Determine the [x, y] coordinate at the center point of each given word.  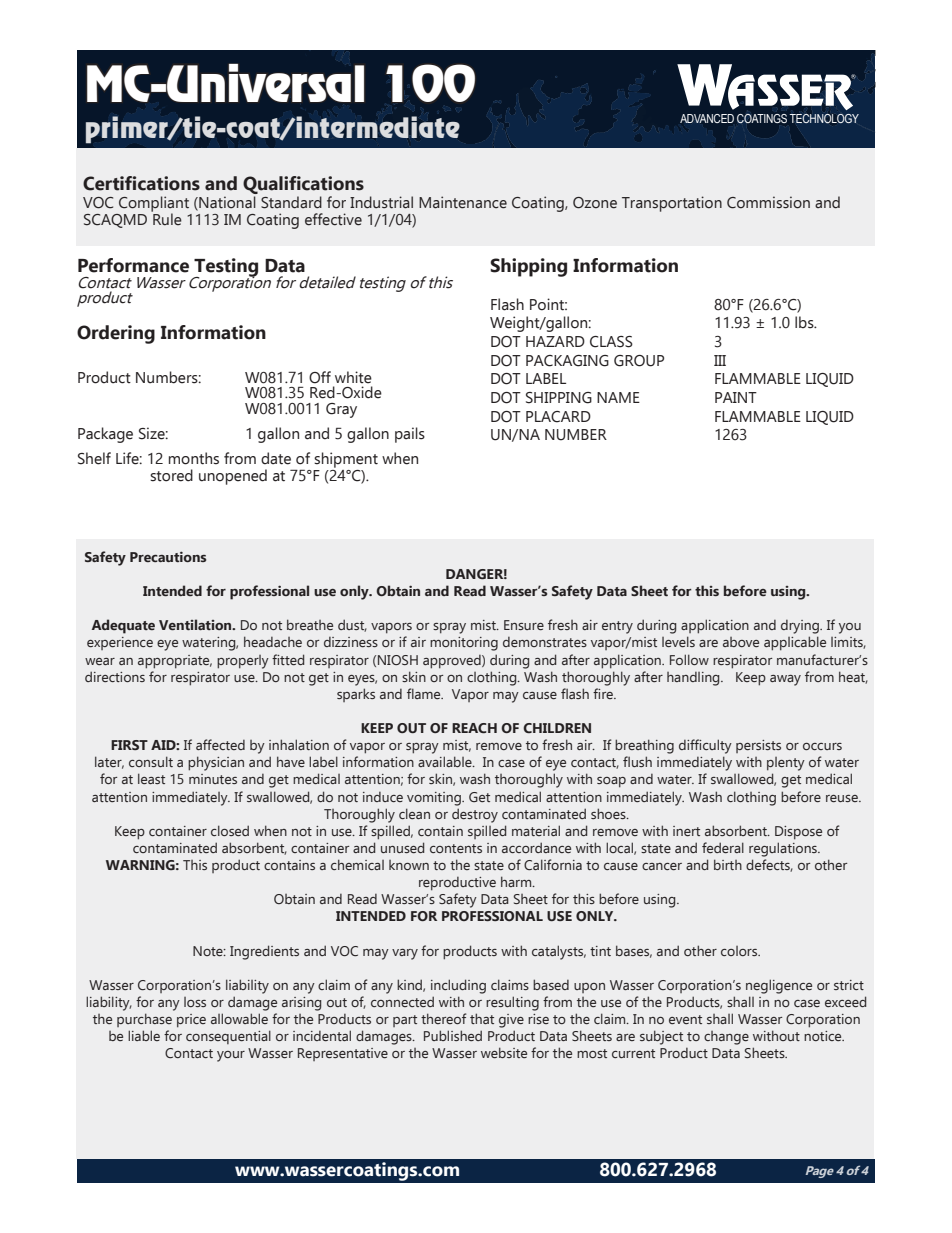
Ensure [524, 625]
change [726, 1038]
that [482, 1018]
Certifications [141, 183]
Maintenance [463, 202]
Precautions [168, 556]
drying [801, 627]
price [191, 1021]
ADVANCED [707, 118]
